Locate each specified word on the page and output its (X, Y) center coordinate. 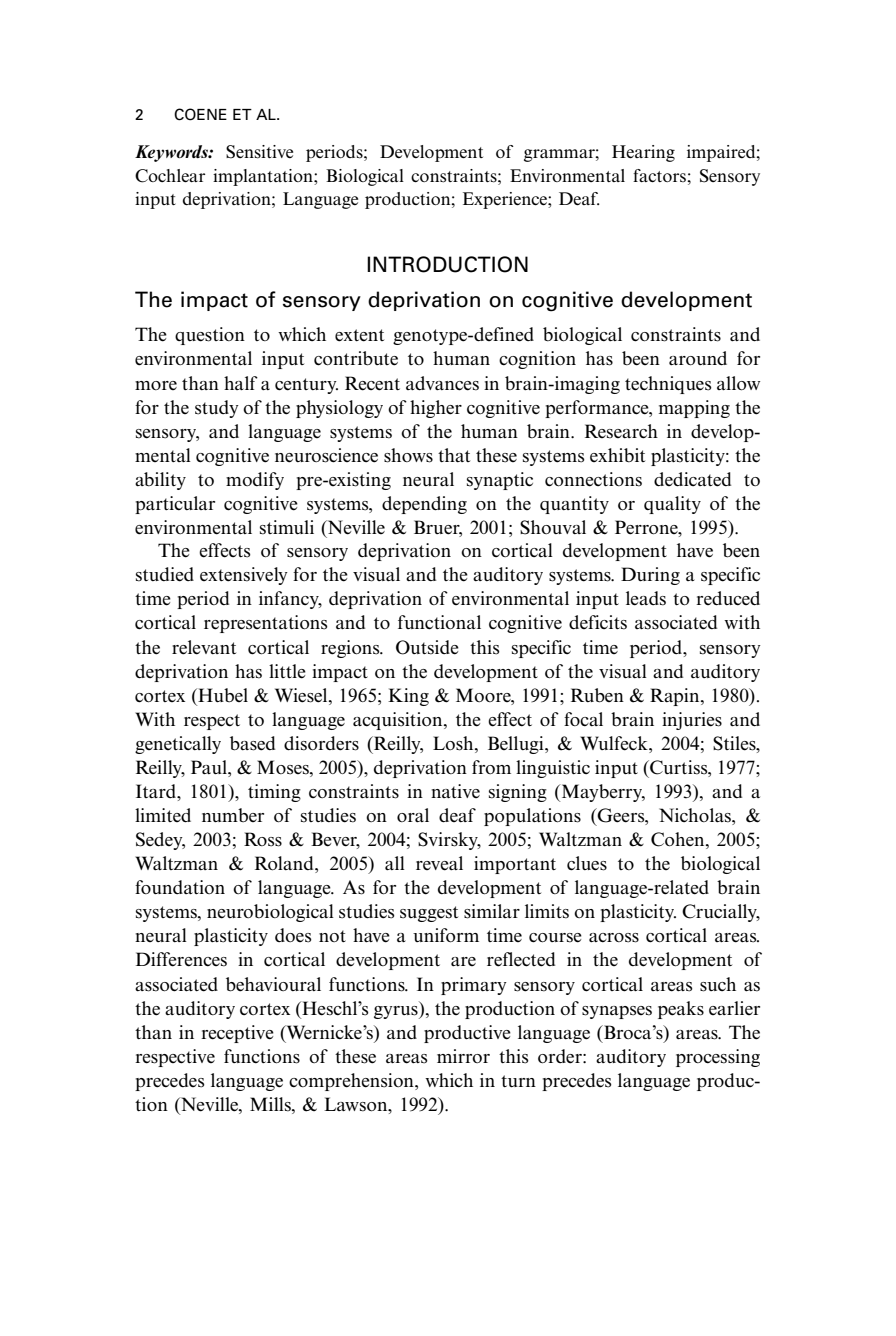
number (233, 815)
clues (587, 863)
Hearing (643, 153)
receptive (237, 1034)
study (217, 409)
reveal (439, 863)
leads (646, 598)
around (698, 358)
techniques (668, 385)
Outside (427, 647)
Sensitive (259, 152)
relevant (204, 647)
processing (718, 1058)
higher (436, 409)
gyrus (397, 1012)
